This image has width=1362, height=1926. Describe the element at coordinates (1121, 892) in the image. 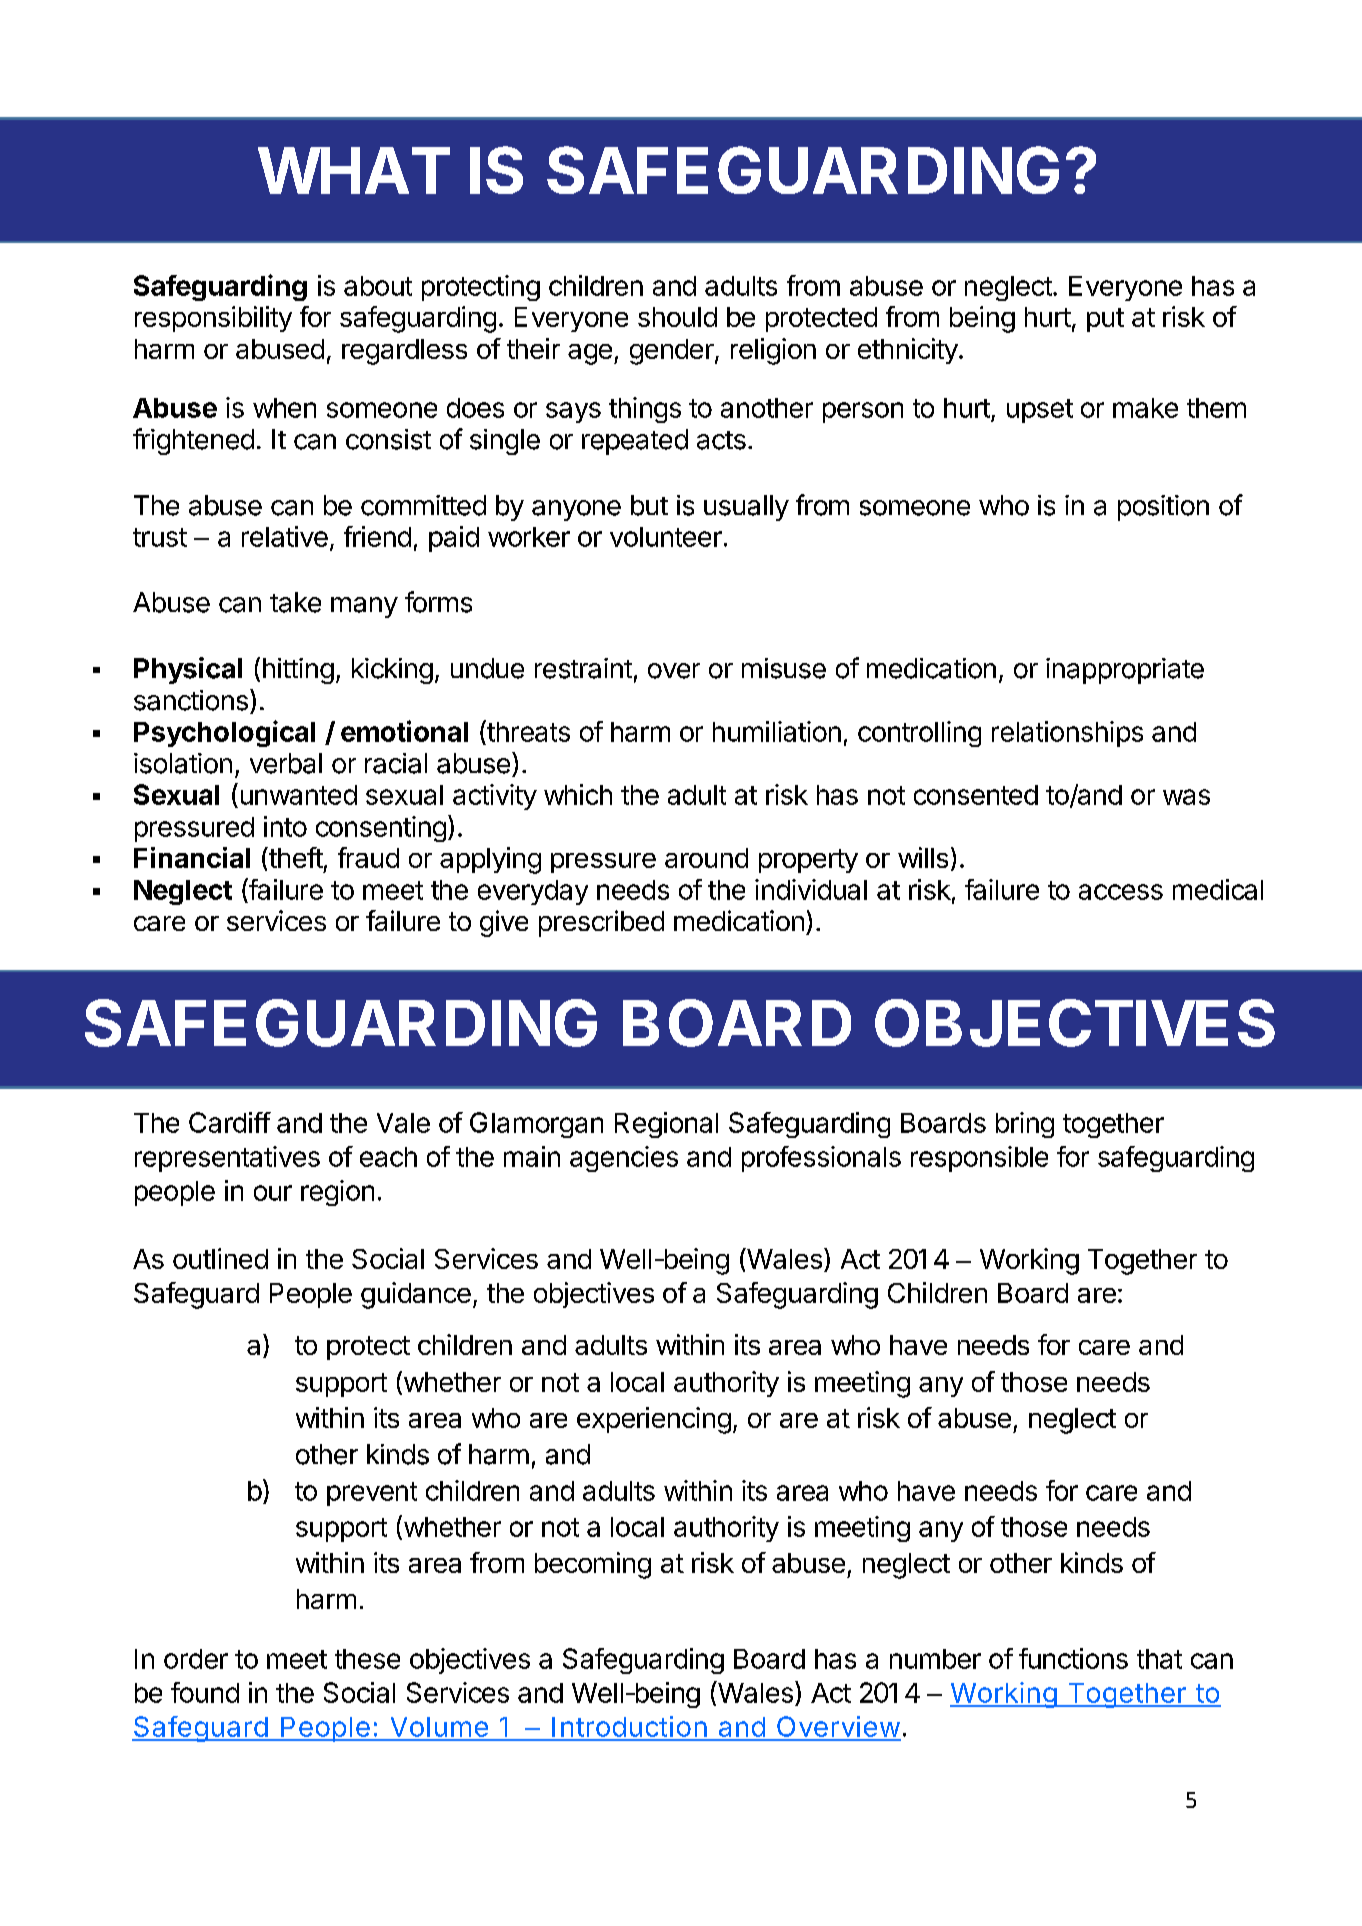

I see `access` at that location.
